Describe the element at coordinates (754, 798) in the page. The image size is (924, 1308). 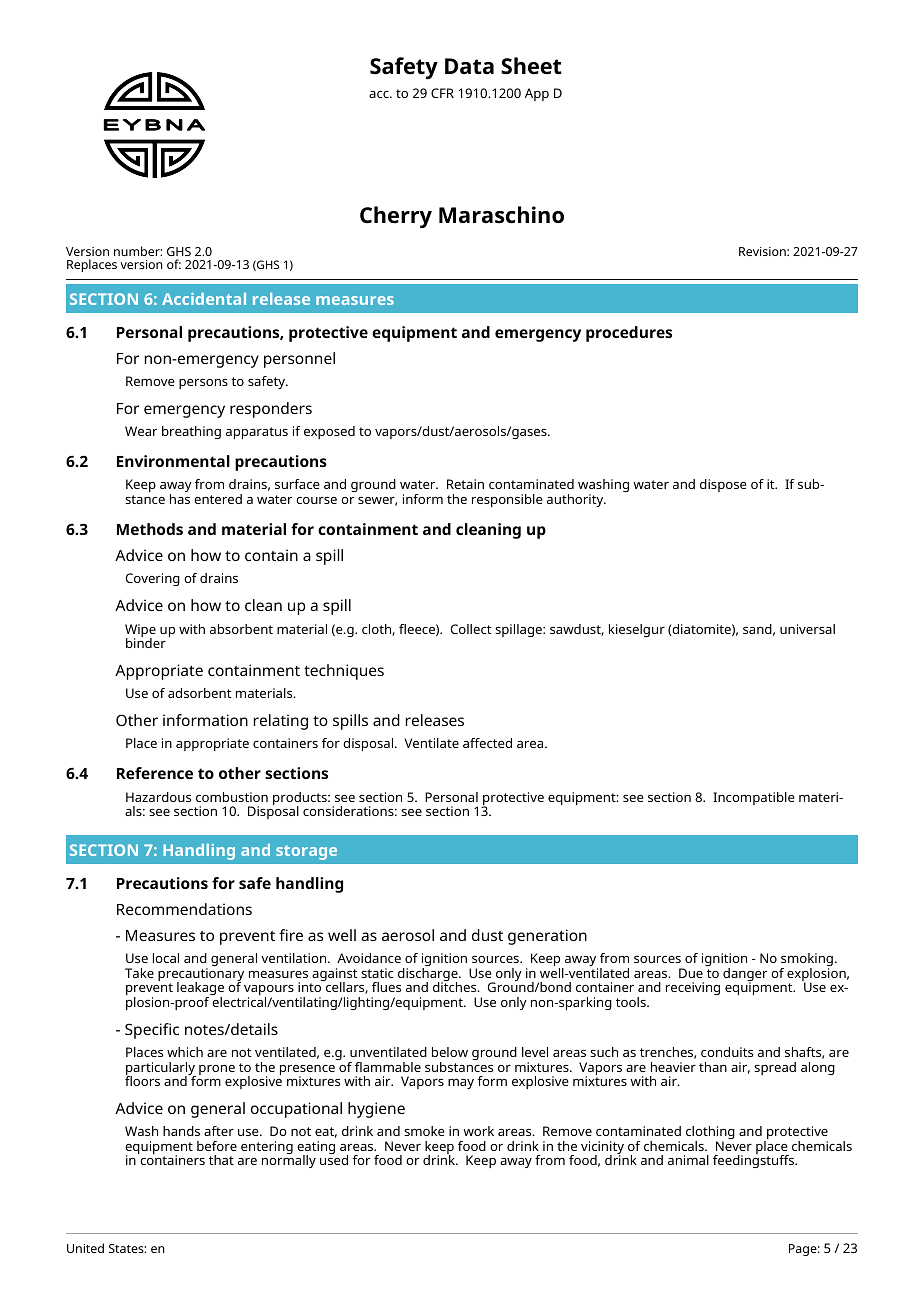
I see `Incompatible` at that location.
